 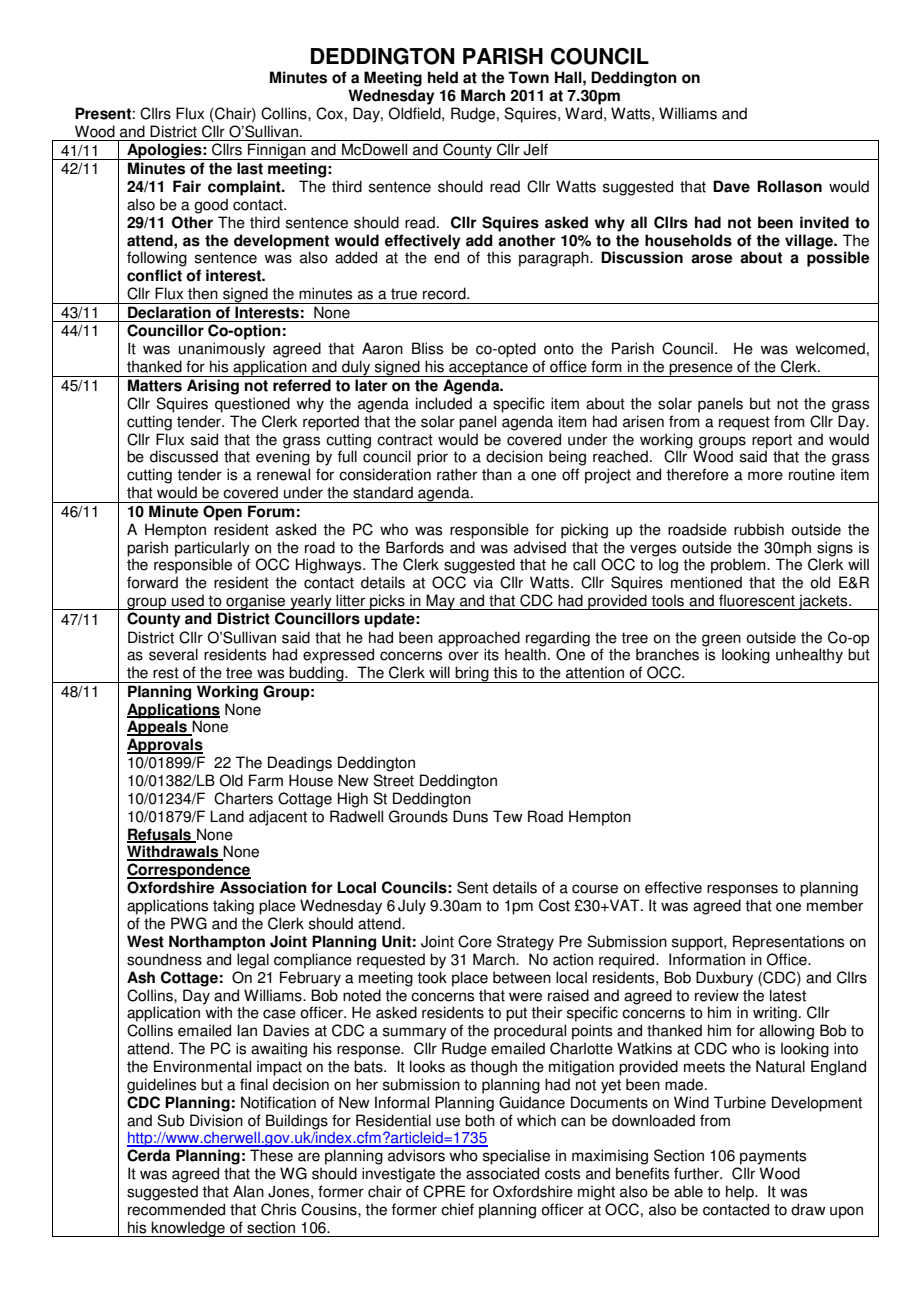 What do you see at coordinates (721, 640) in the screenshot?
I see `green` at bounding box center [721, 640].
